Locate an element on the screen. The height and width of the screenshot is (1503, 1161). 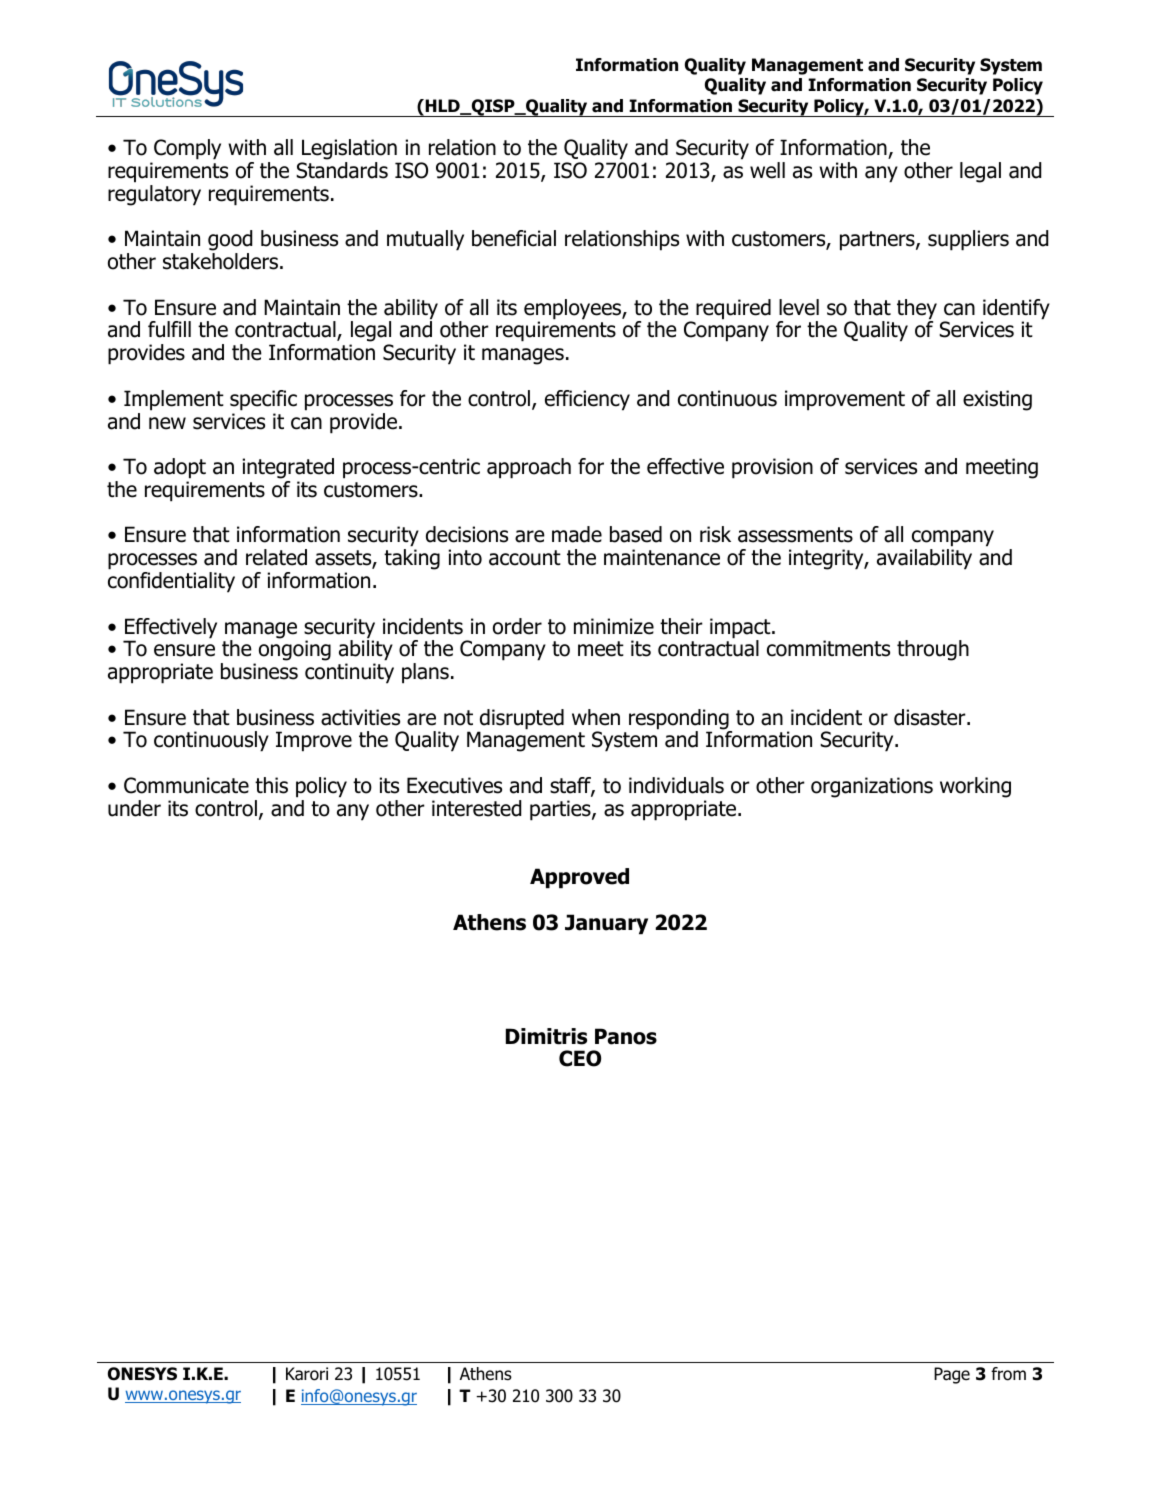
related is located at coordinates (276, 557).
